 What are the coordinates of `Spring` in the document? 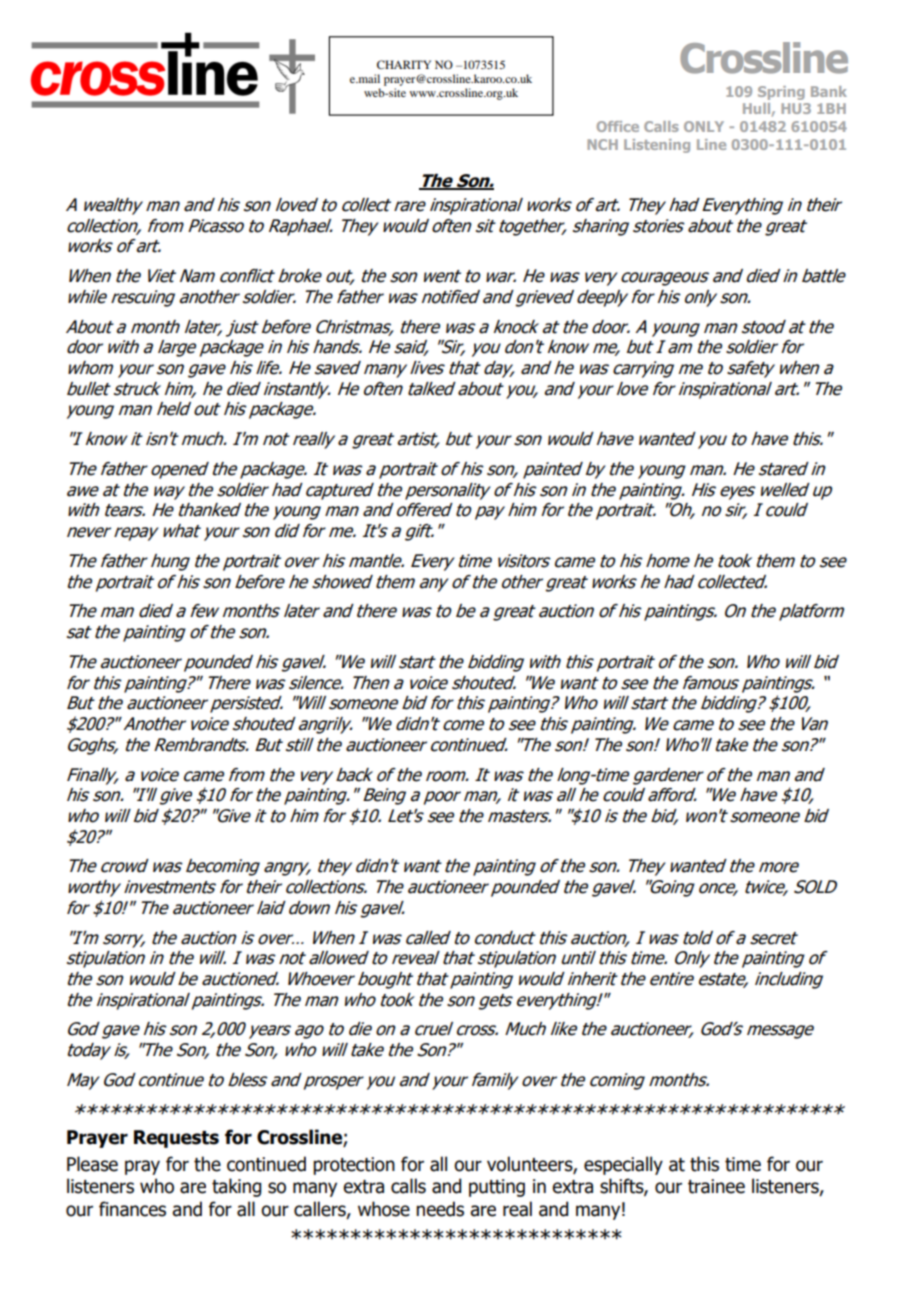 It's located at (781, 93).
